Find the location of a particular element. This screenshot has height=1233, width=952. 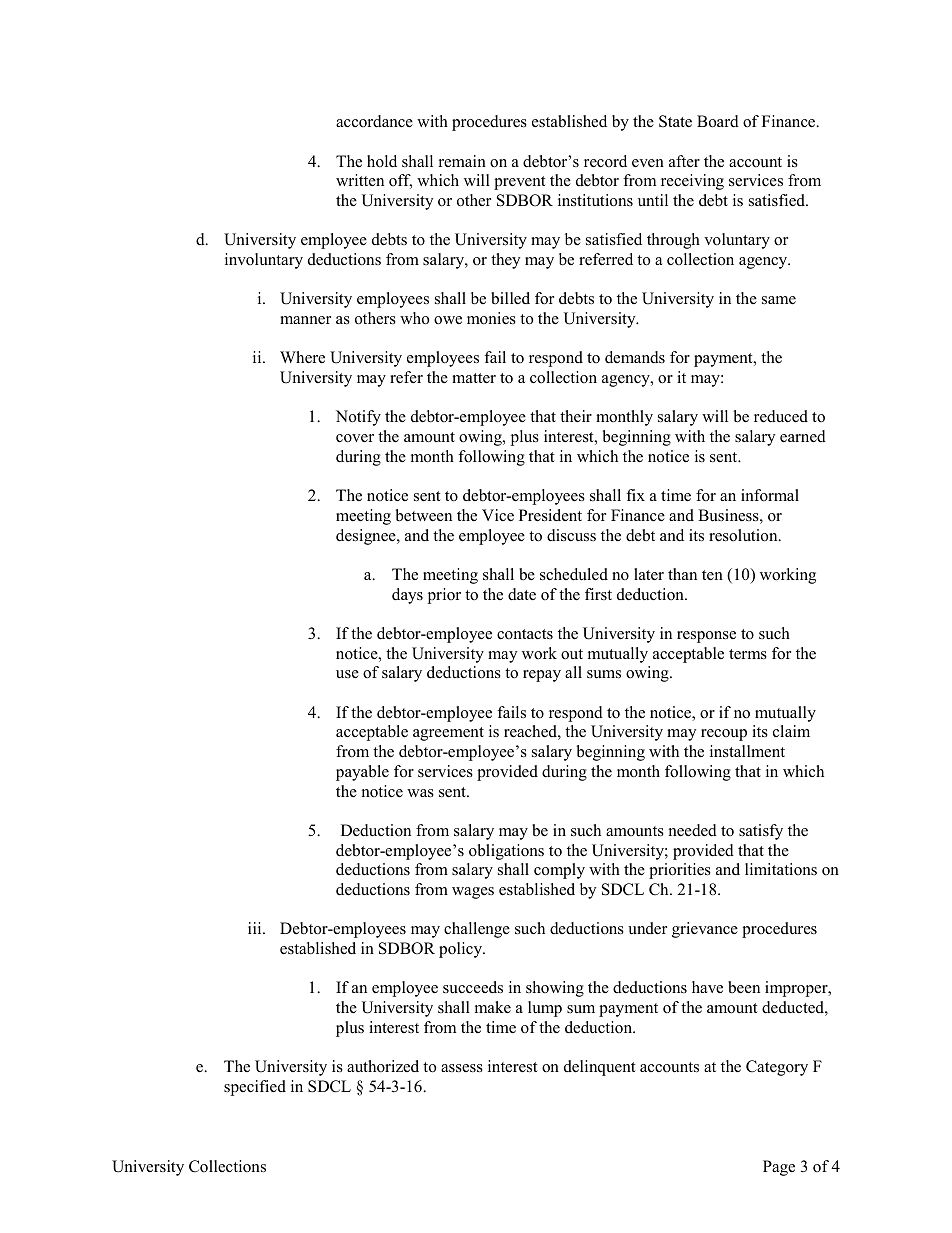

terms is located at coordinates (748, 654).
